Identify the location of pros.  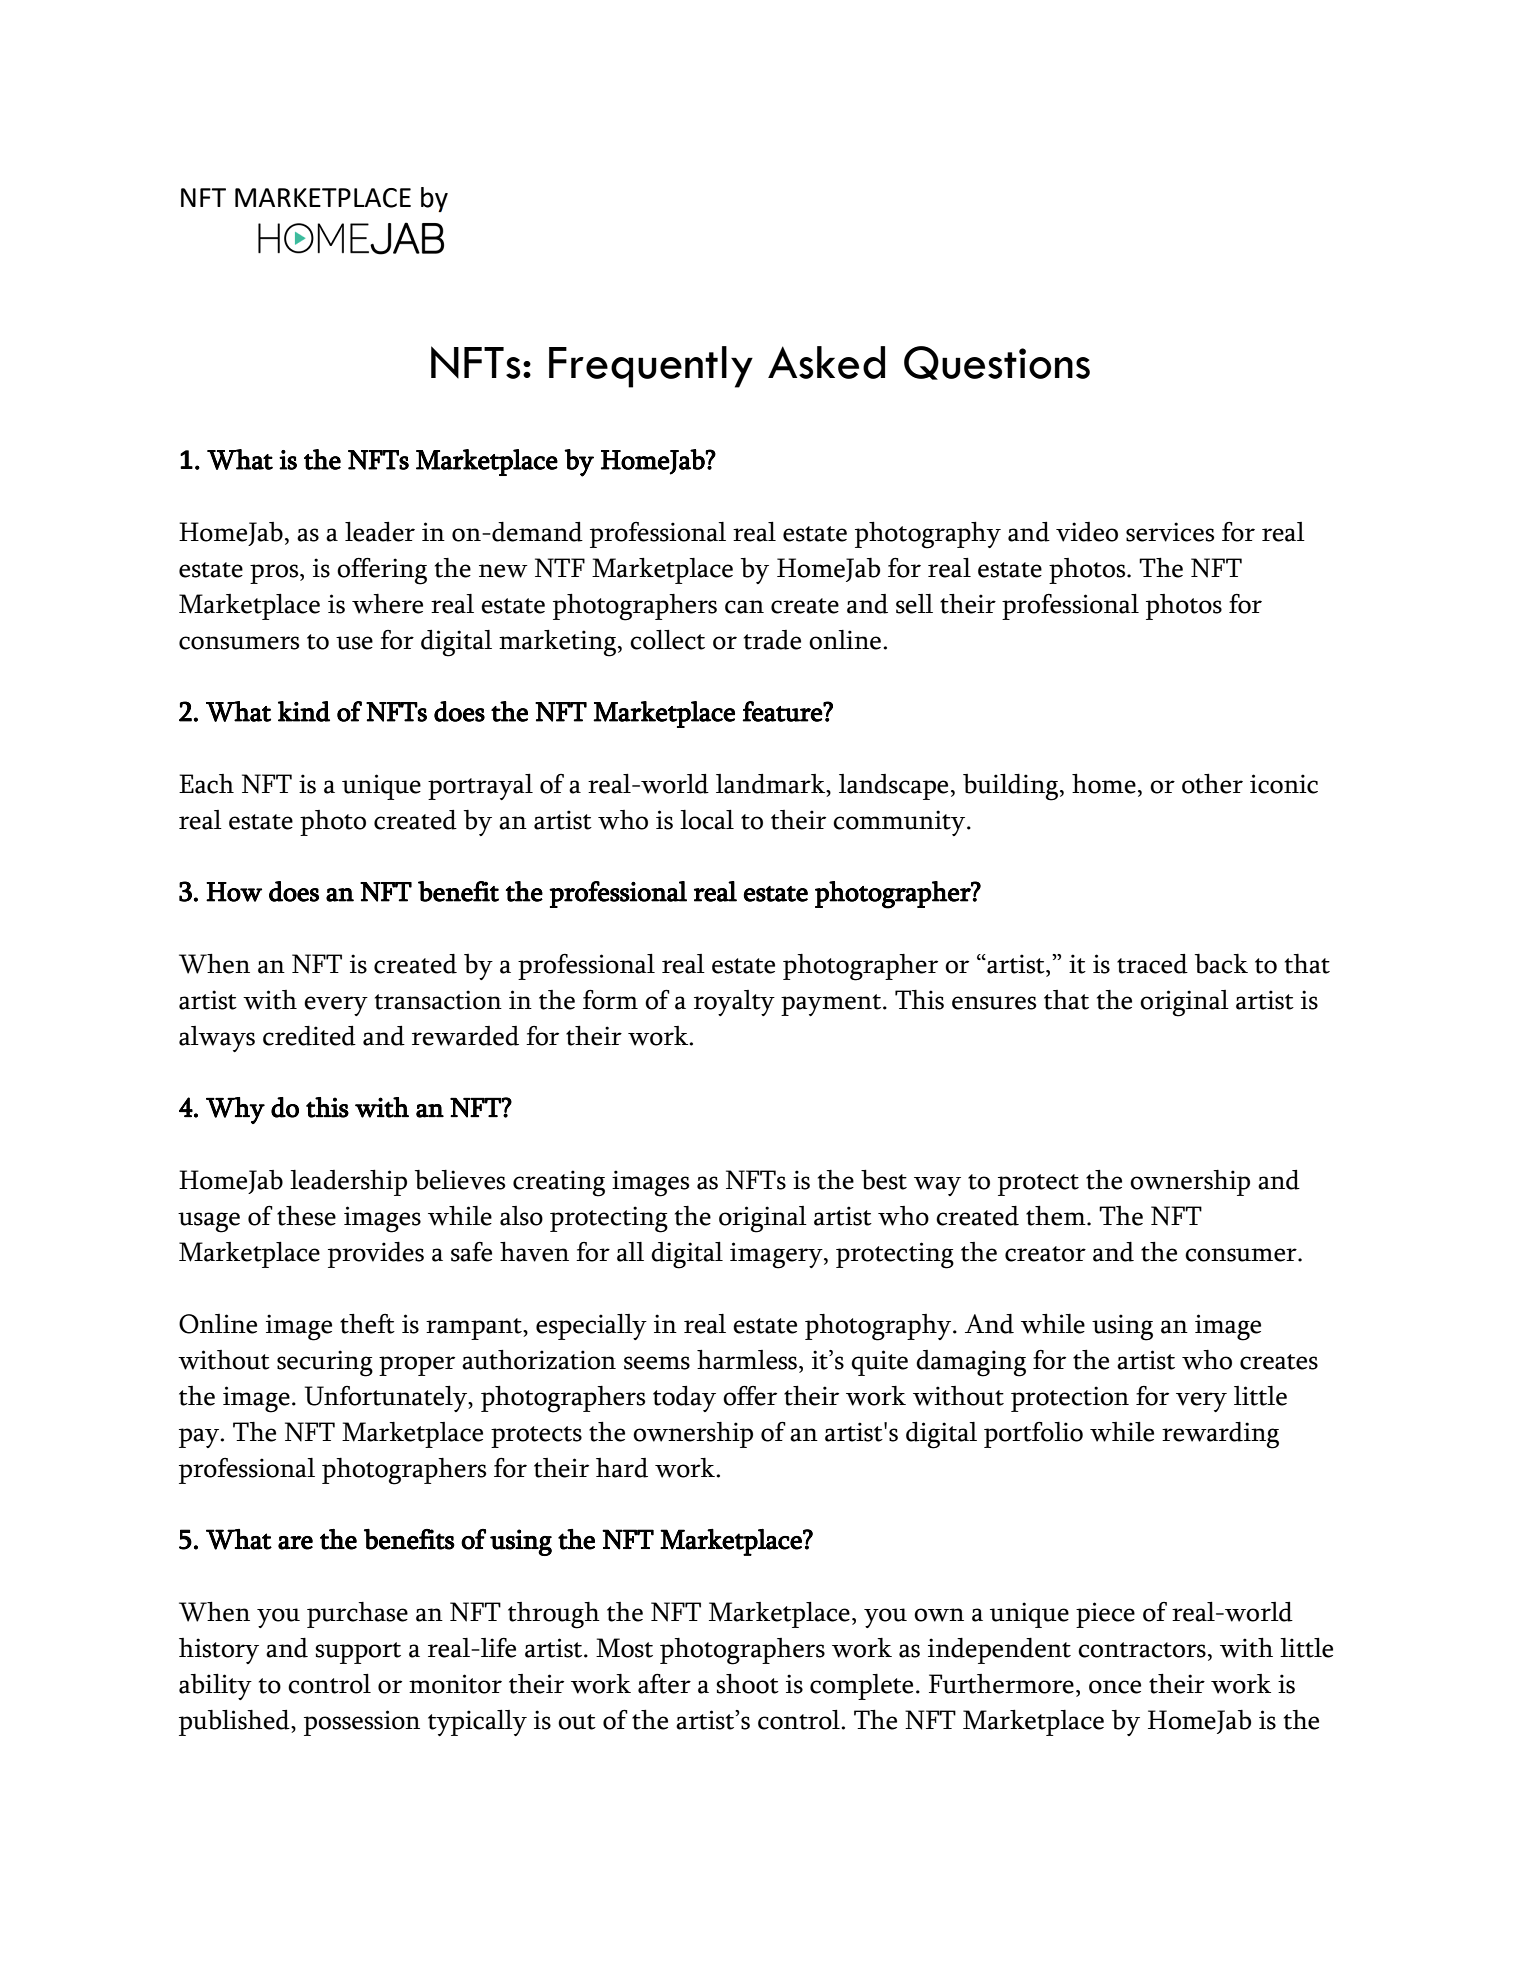
(275, 574).
